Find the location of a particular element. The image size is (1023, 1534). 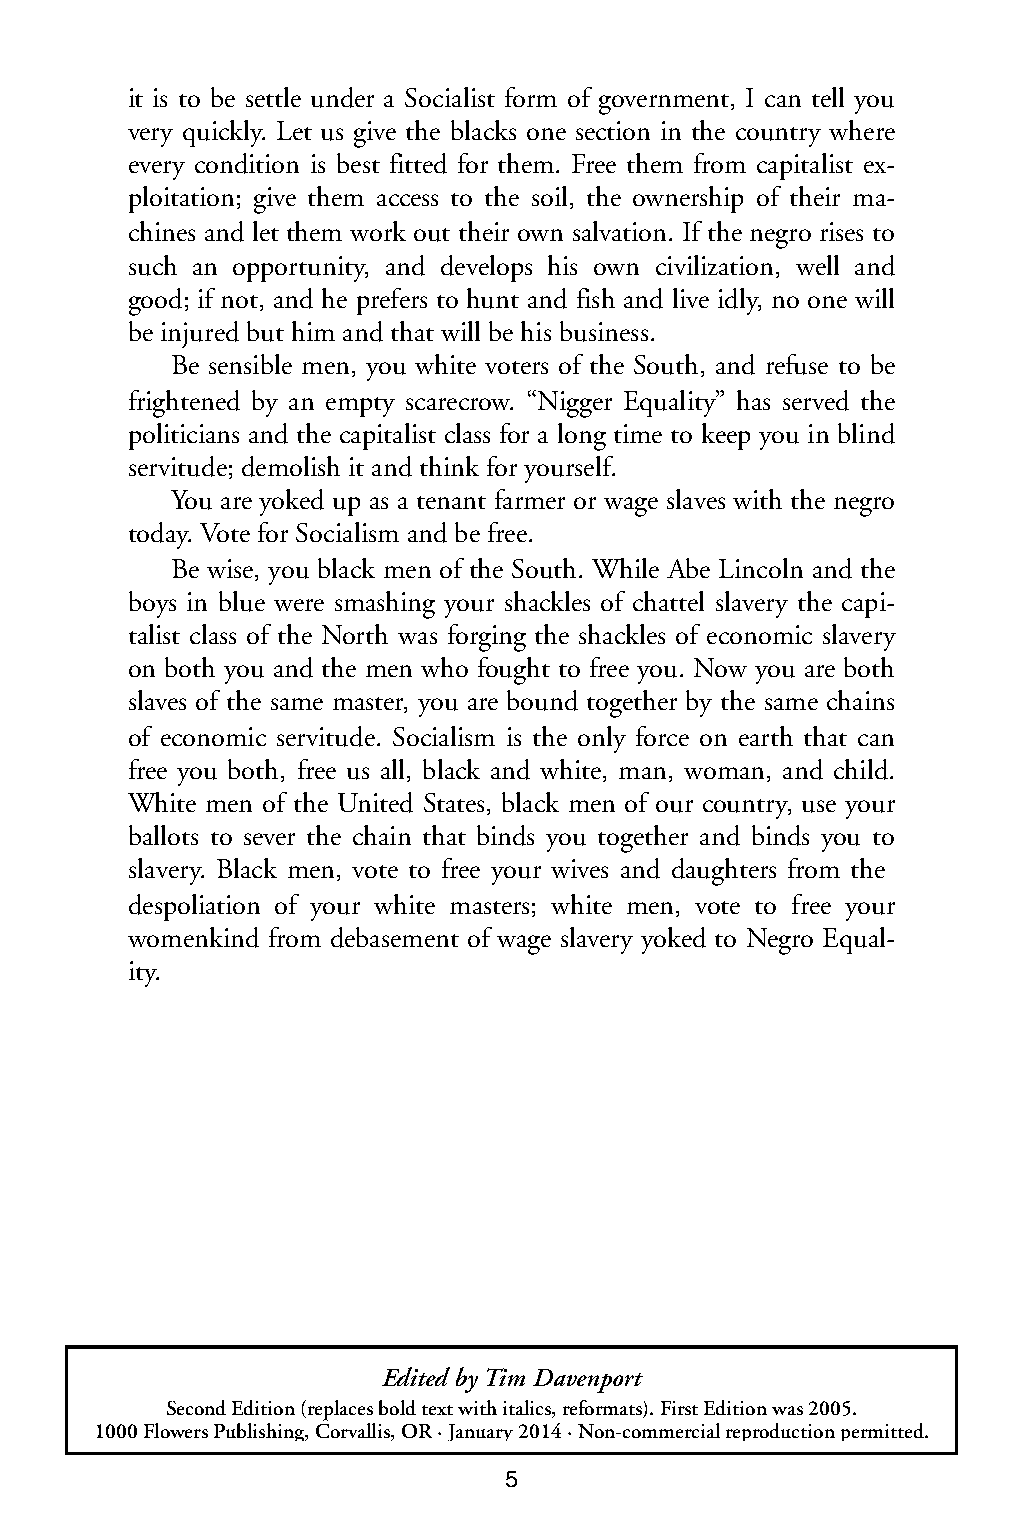

italics is located at coordinates (528, 1407).
